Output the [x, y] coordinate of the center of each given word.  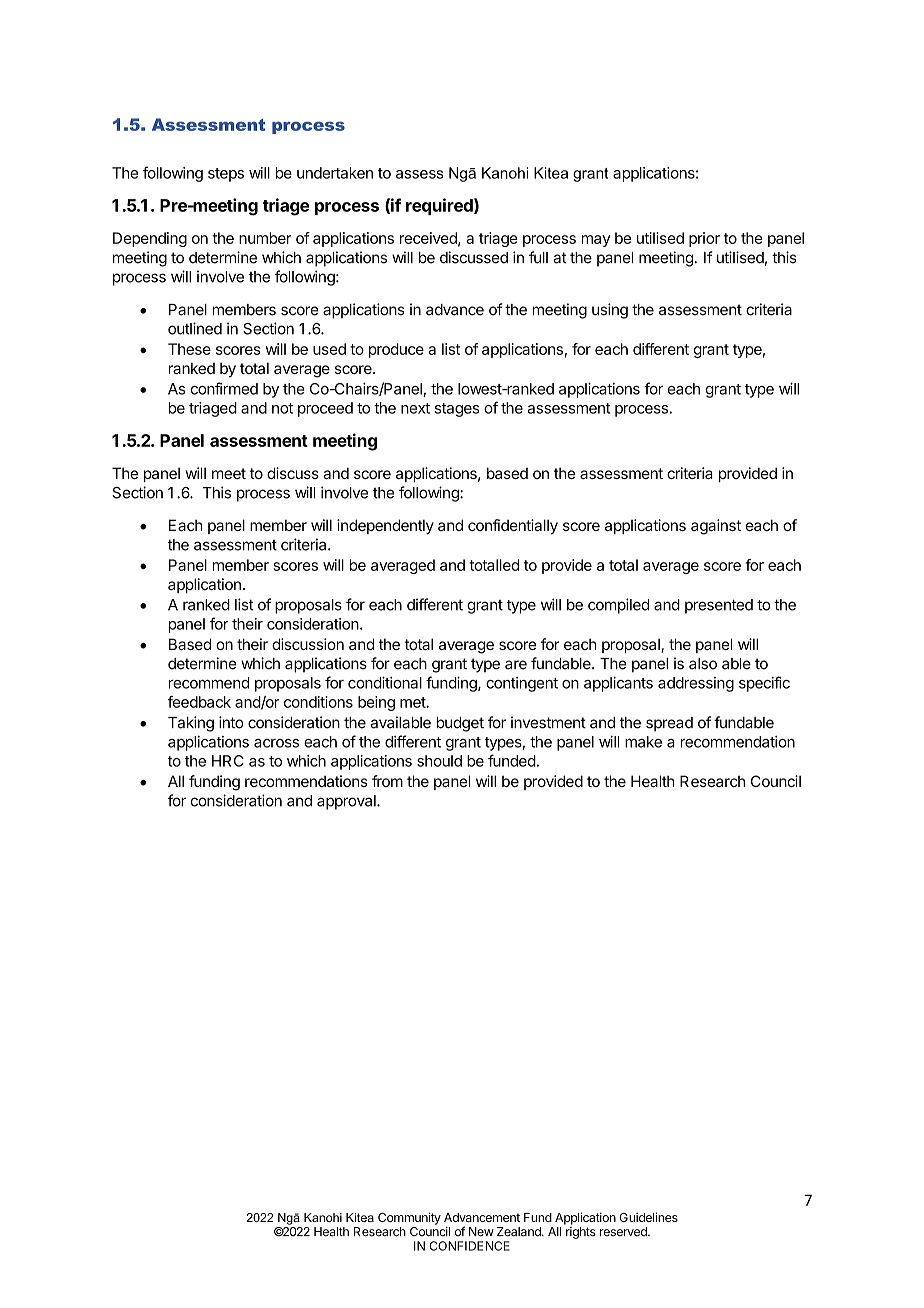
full [538, 257]
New [481, 1232]
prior [704, 239]
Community [409, 1218]
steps [226, 175]
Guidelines [648, 1217]
